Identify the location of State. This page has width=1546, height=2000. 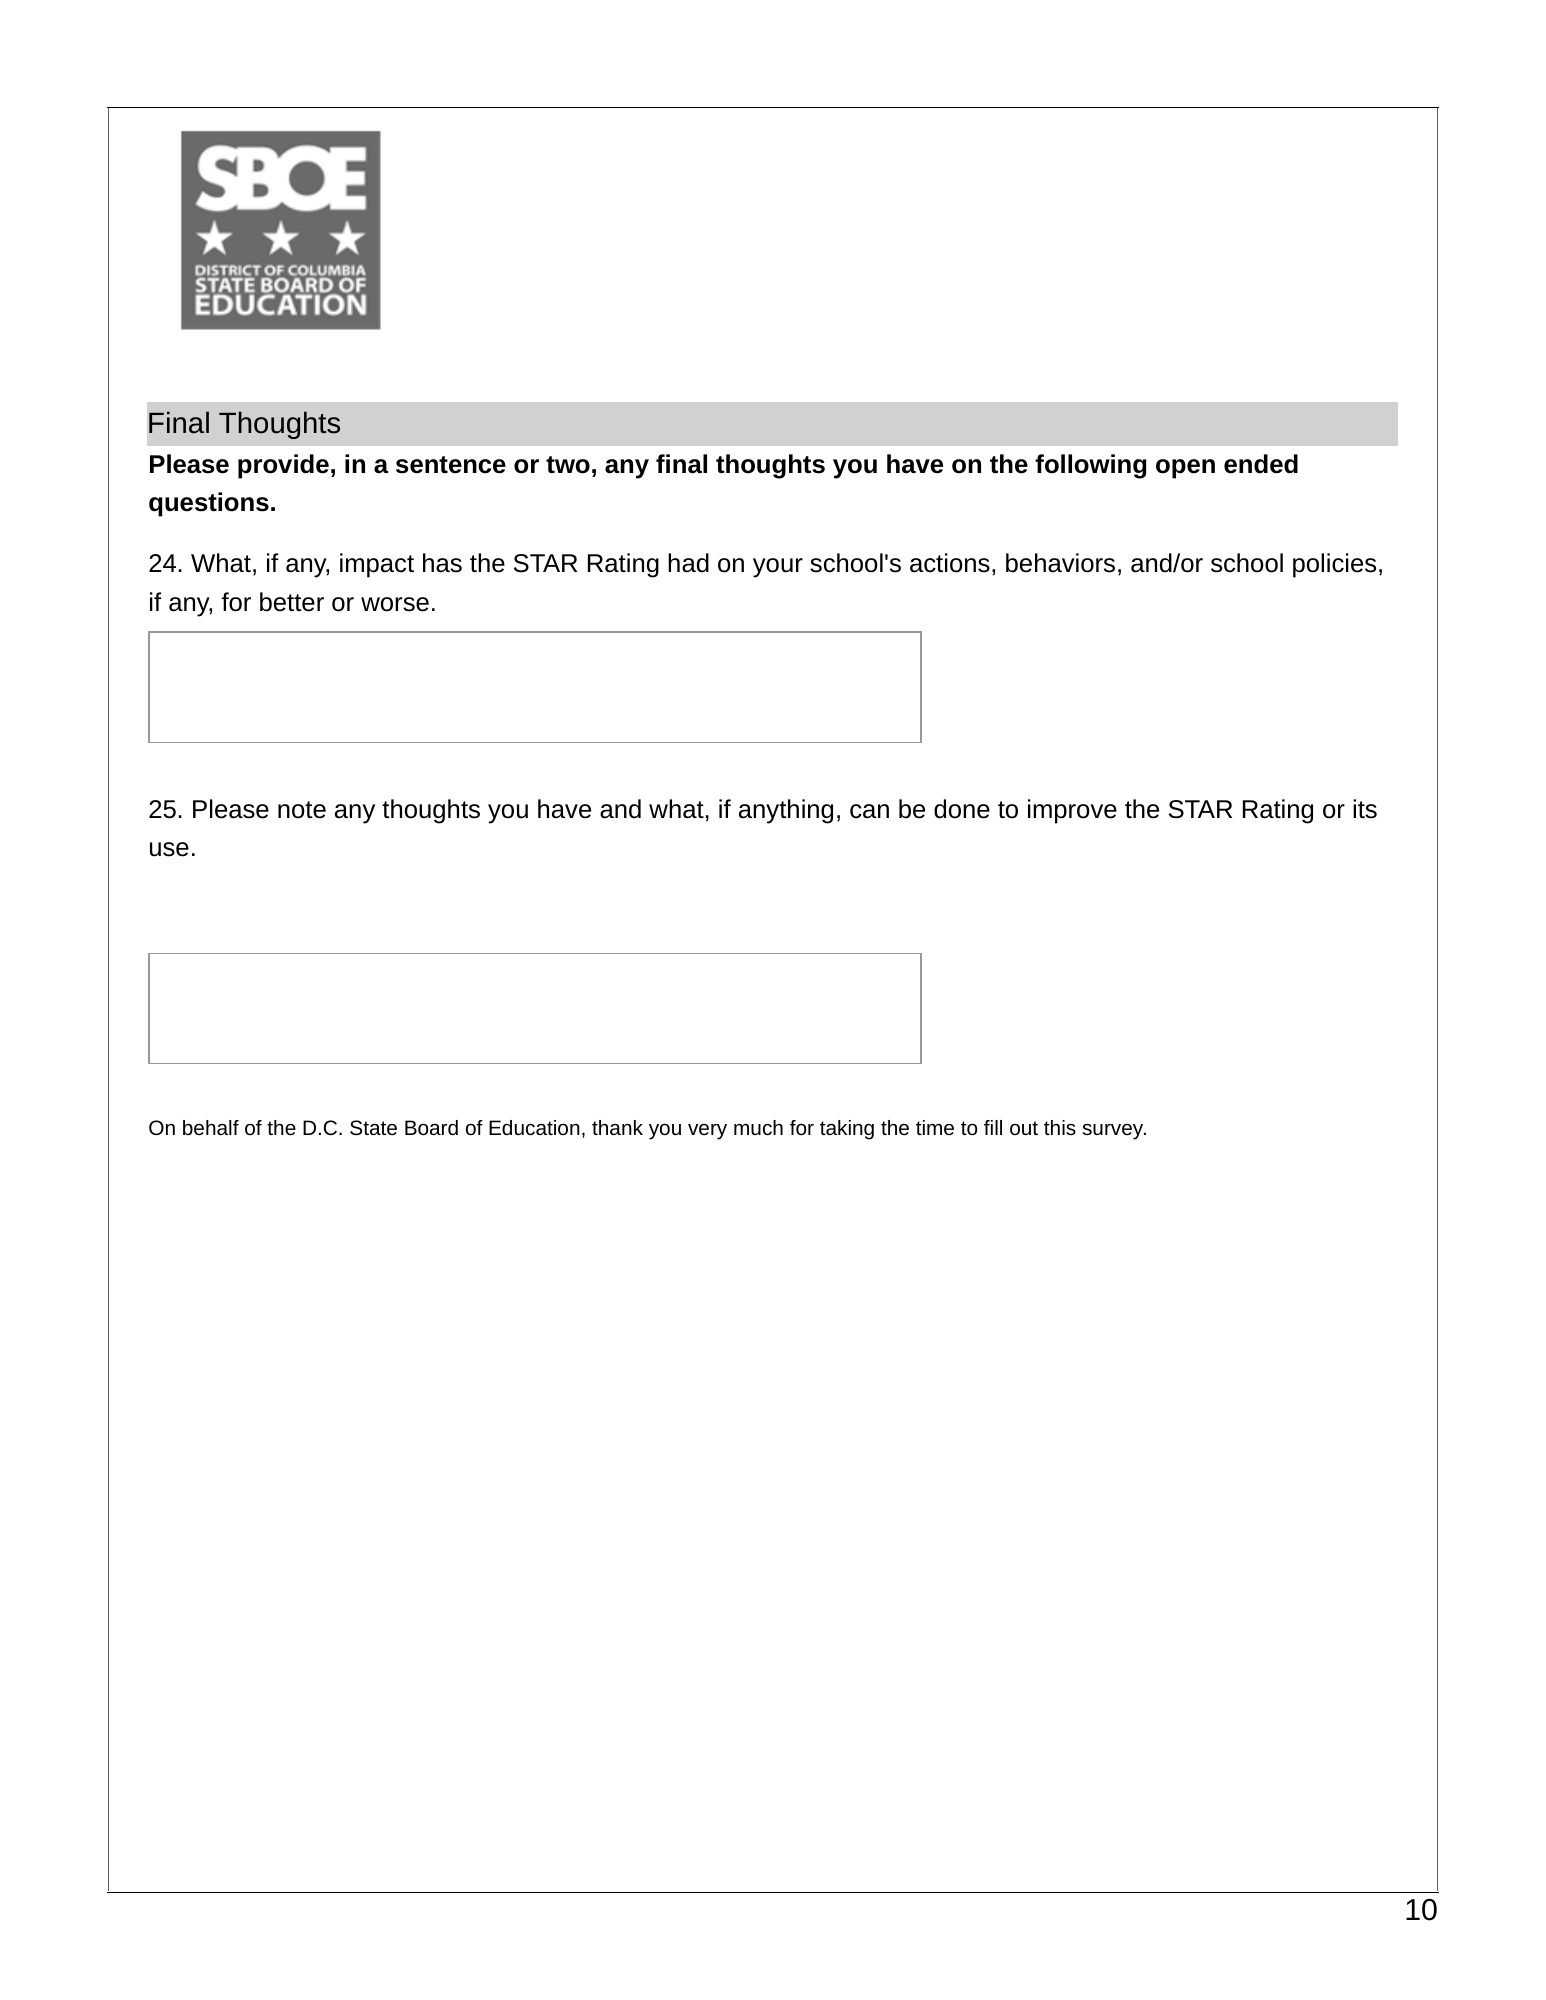
(373, 1127).
